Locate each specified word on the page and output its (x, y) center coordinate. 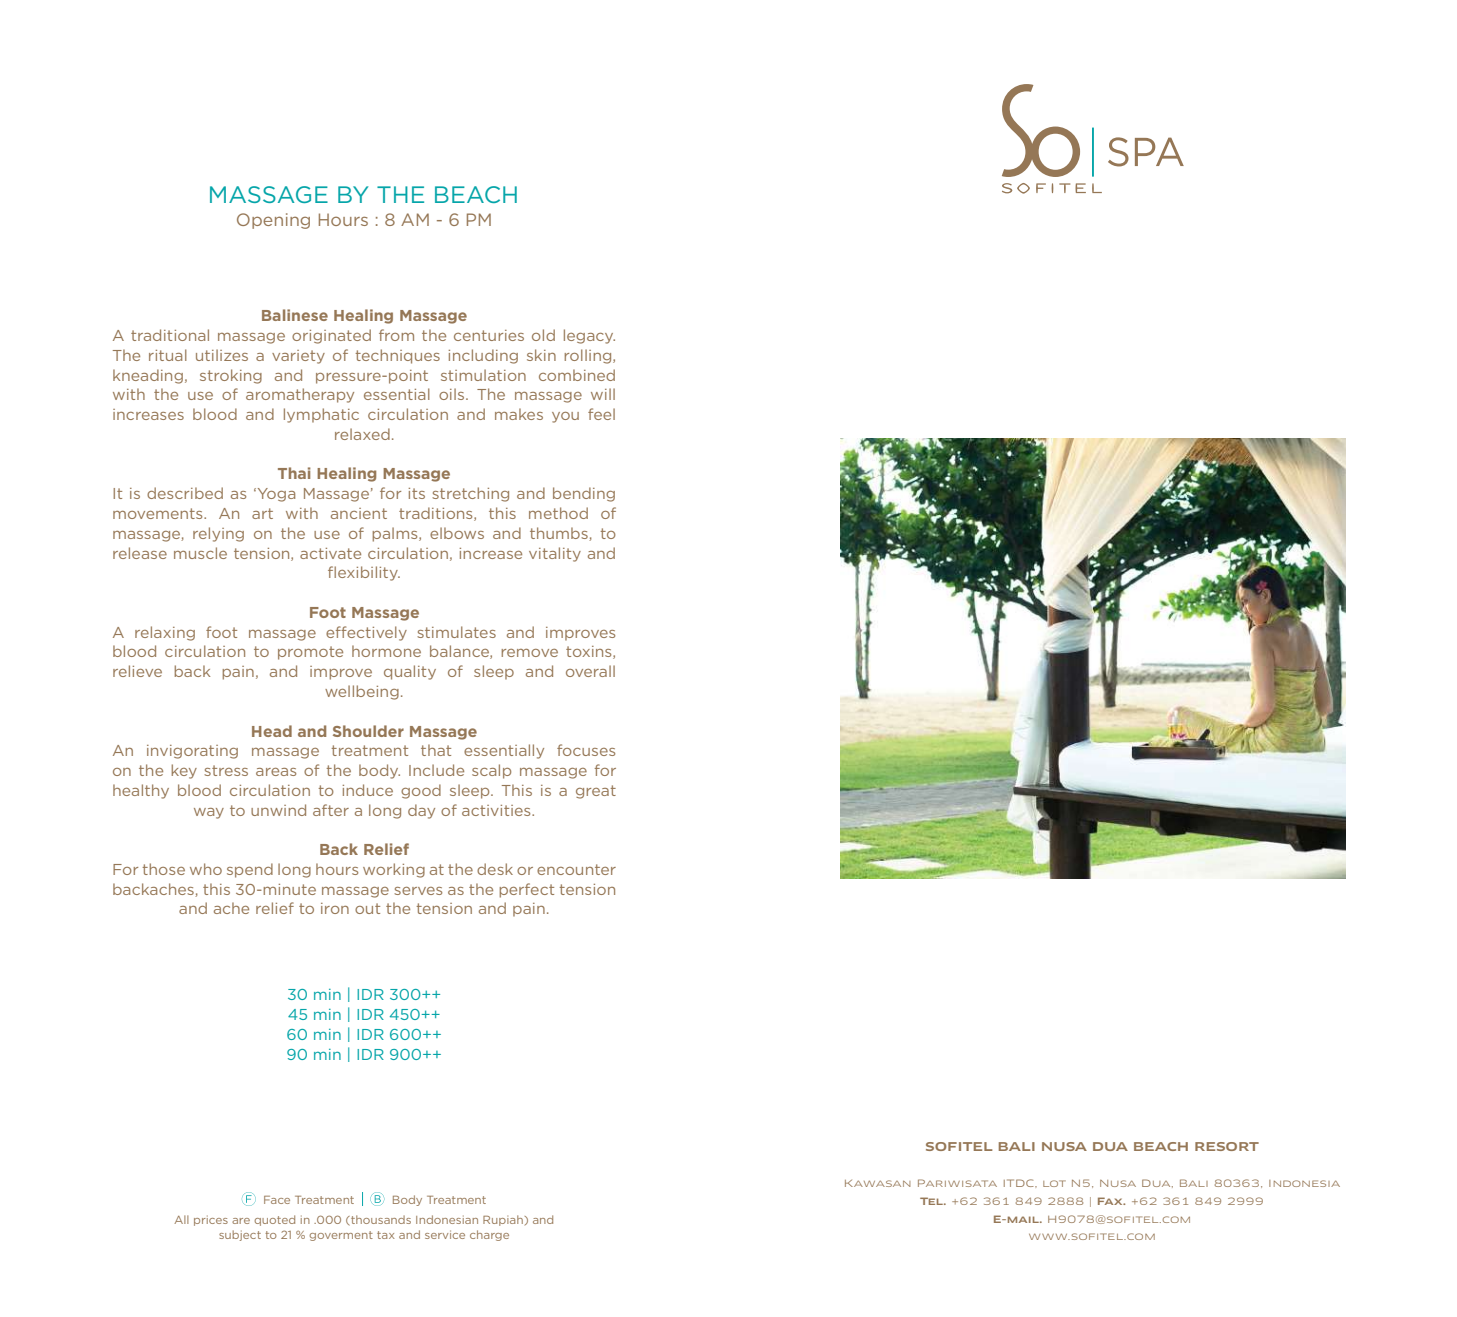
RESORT (1227, 1146)
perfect (526, 890)
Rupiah (503, 1220)
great (596, 792)
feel (601, 414)
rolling (589, 356)
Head (272, 731)
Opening (273, 221)
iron (335, 908)
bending (584, 494)
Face (277, 1200)
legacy (589, 336)
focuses (586, 750)
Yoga (275, 495)
